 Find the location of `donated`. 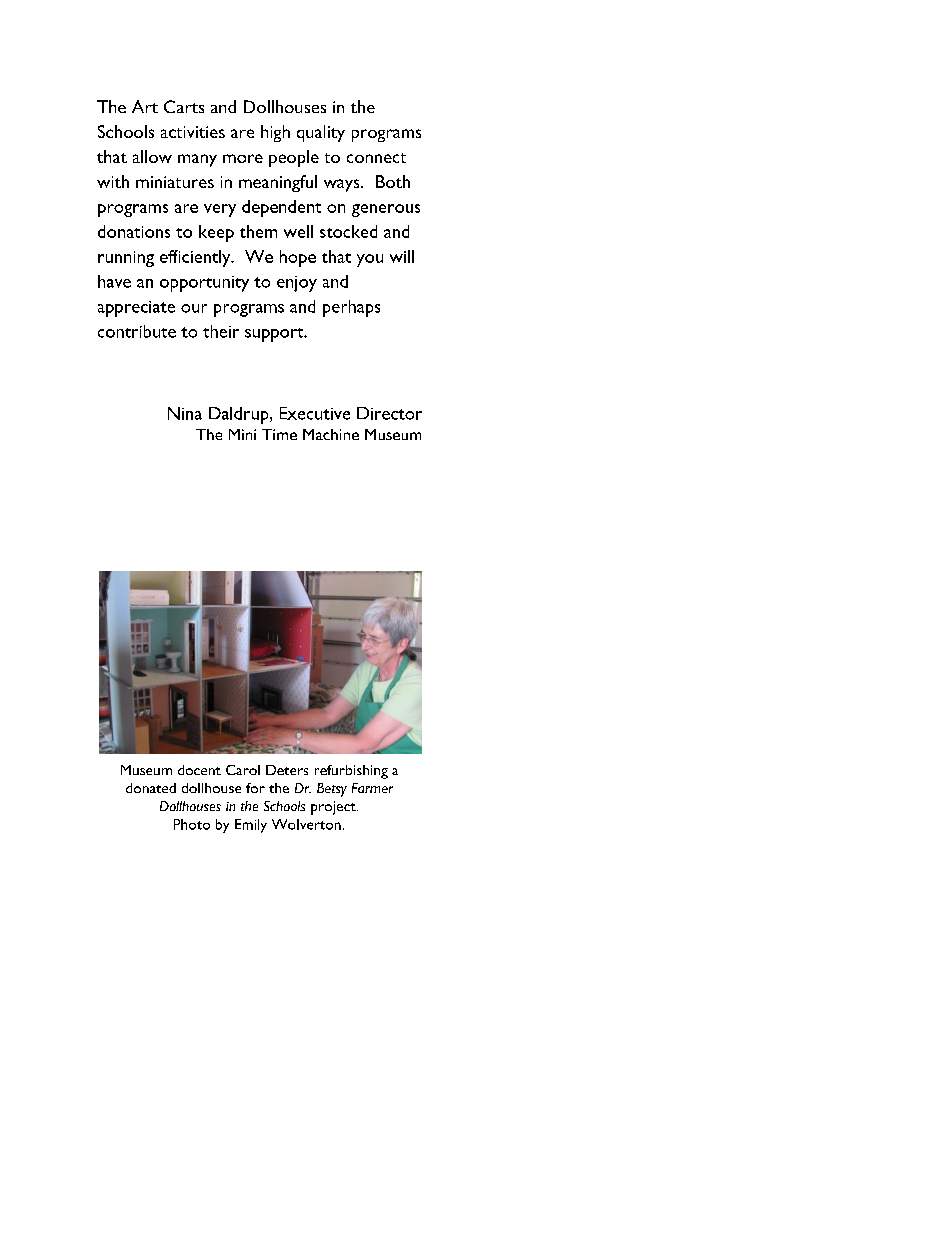

donated is located at coordinates (151, 788).
